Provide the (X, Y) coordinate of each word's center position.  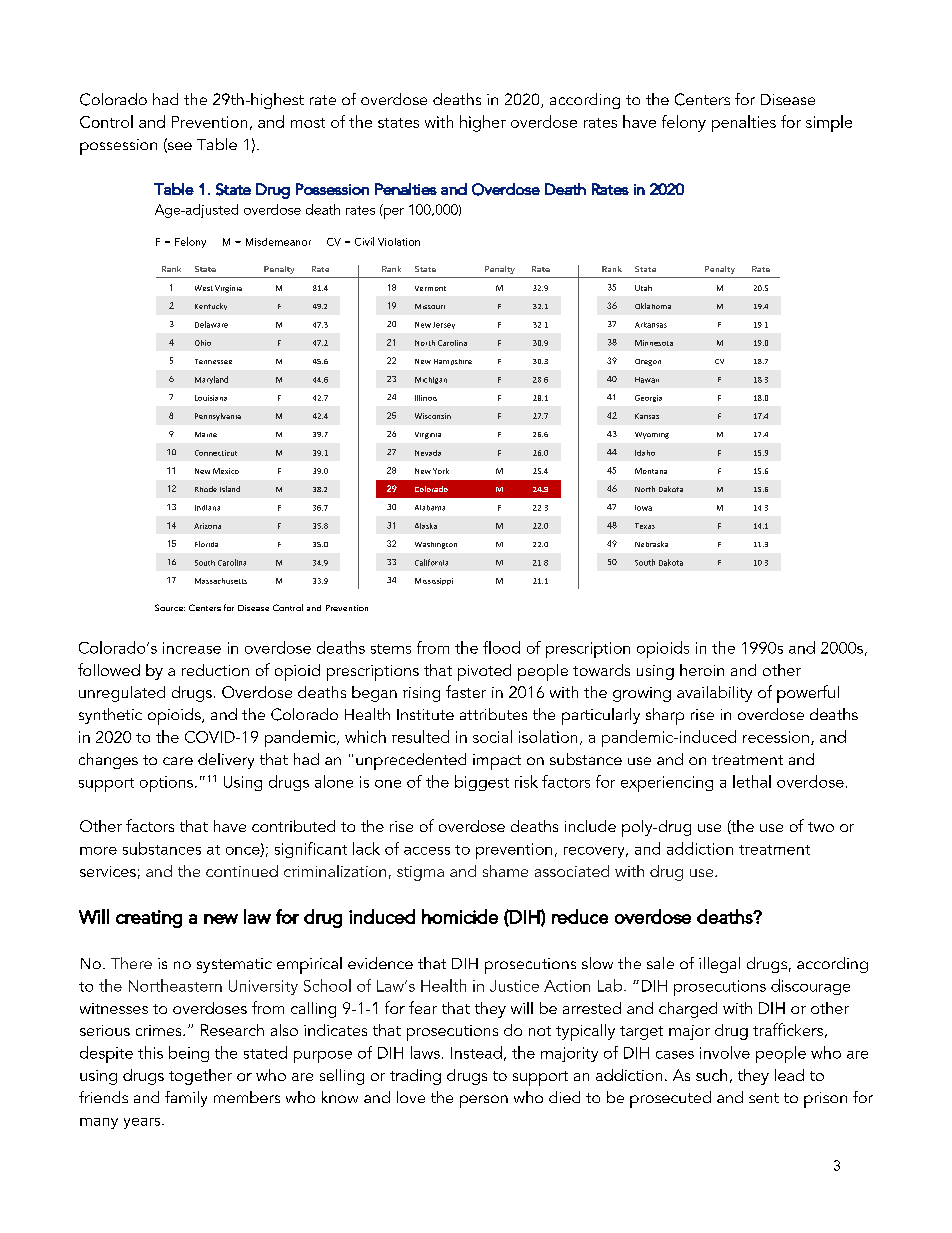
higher (483, 123)
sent (764, 1098)
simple (829, 123)
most (308, 123)
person (484, 1101)
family (186, 1099)
